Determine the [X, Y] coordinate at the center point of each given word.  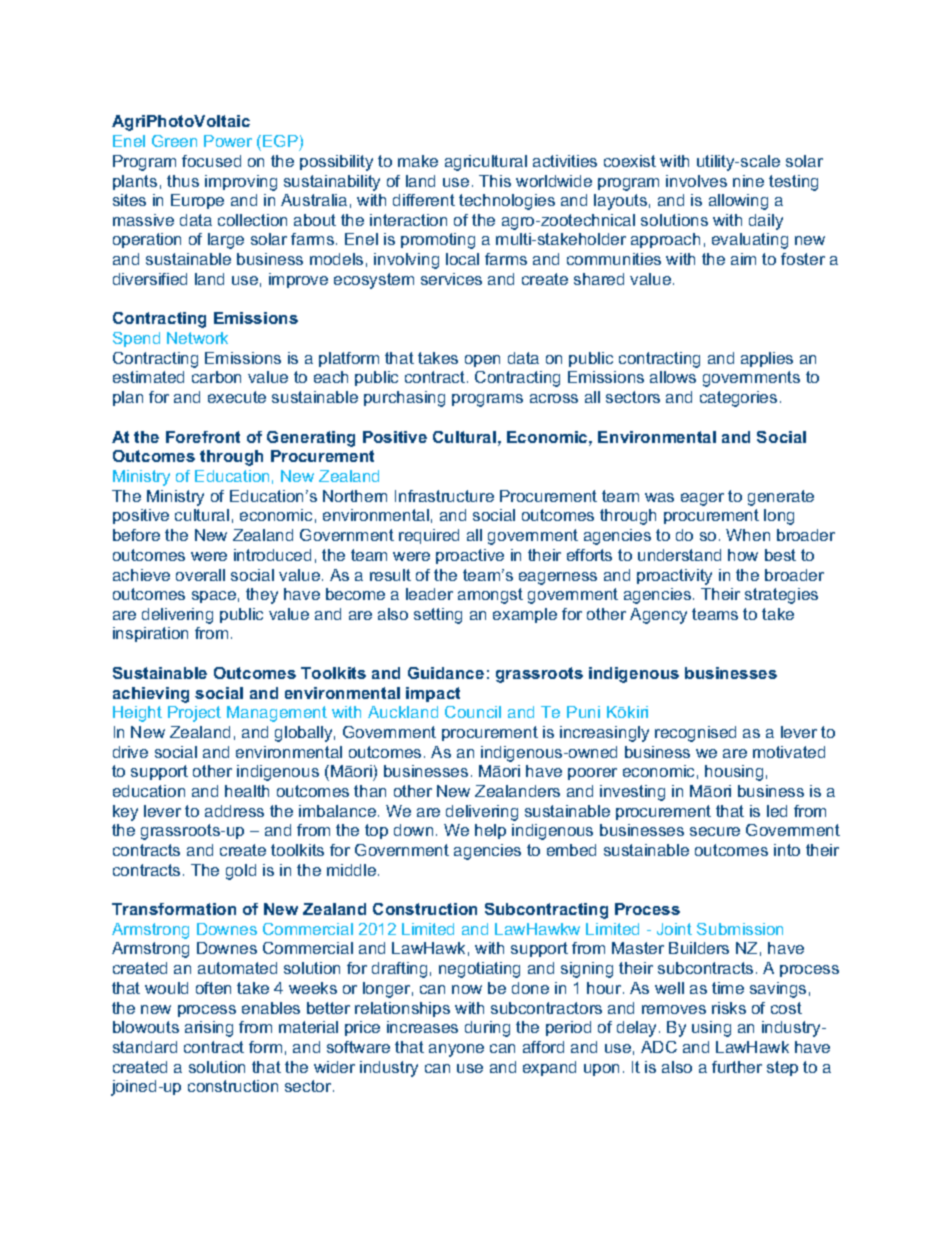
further [737, 1067]
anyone [456, 1050]
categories [738, 399]
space [214, 597]
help [490, 831]
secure [715, 831]
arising [209, 1029]
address [234, 811]
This [495, 181]
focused [211, 161]
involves [696, 181]
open [482, 361]
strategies [781, 596]
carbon [216, 377]
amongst [490, 596]
